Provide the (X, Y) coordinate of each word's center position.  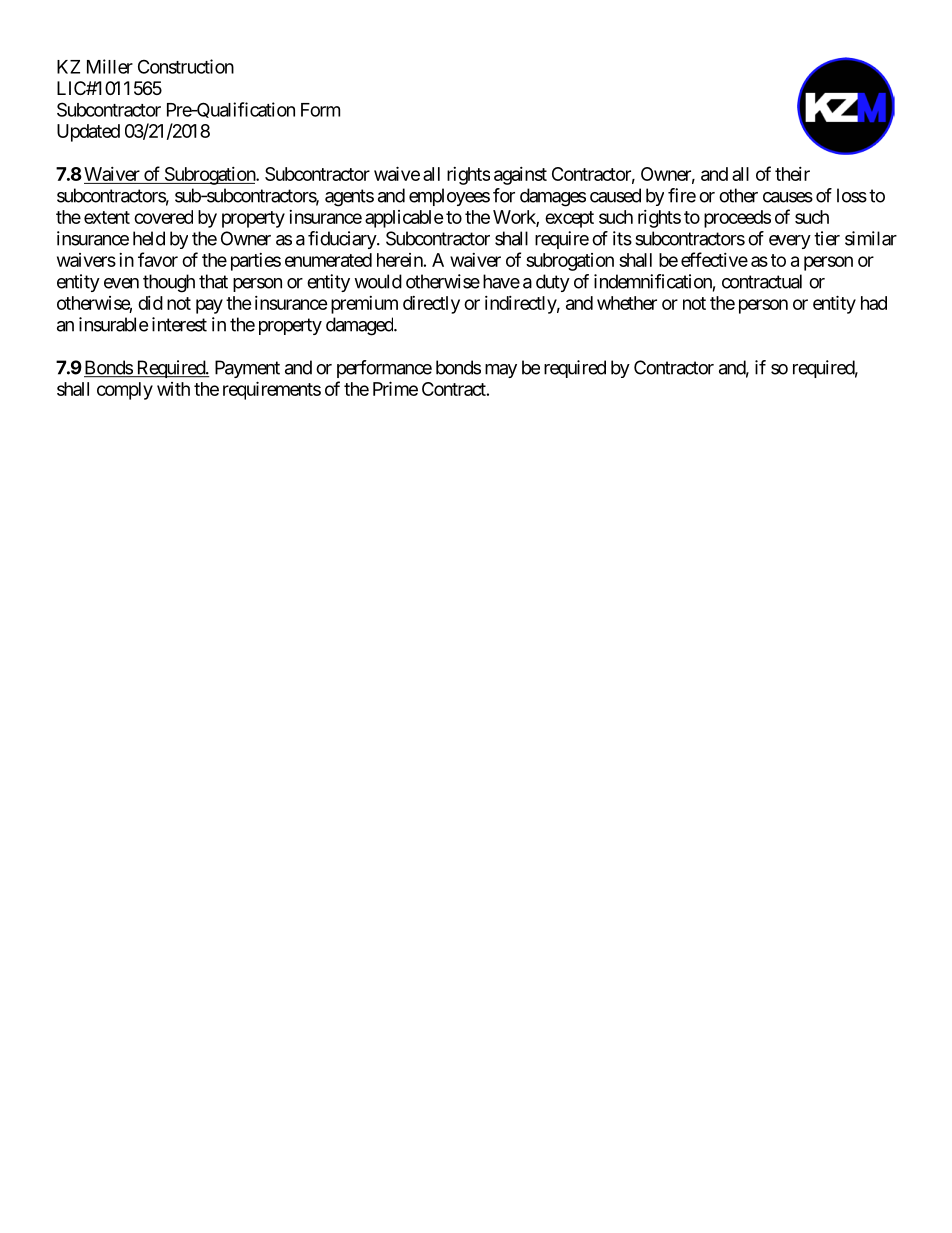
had (874, 303)
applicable (404, 219)
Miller (110, 66)
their (792, 174)
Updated (88, 133)
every (790, 242)
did (150, 303)
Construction (186, 66)
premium (364, 305)
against (520, 176)
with (173, 389)
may (501, 371)
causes (788, 197)
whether (627, 303)
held (149, 238)
